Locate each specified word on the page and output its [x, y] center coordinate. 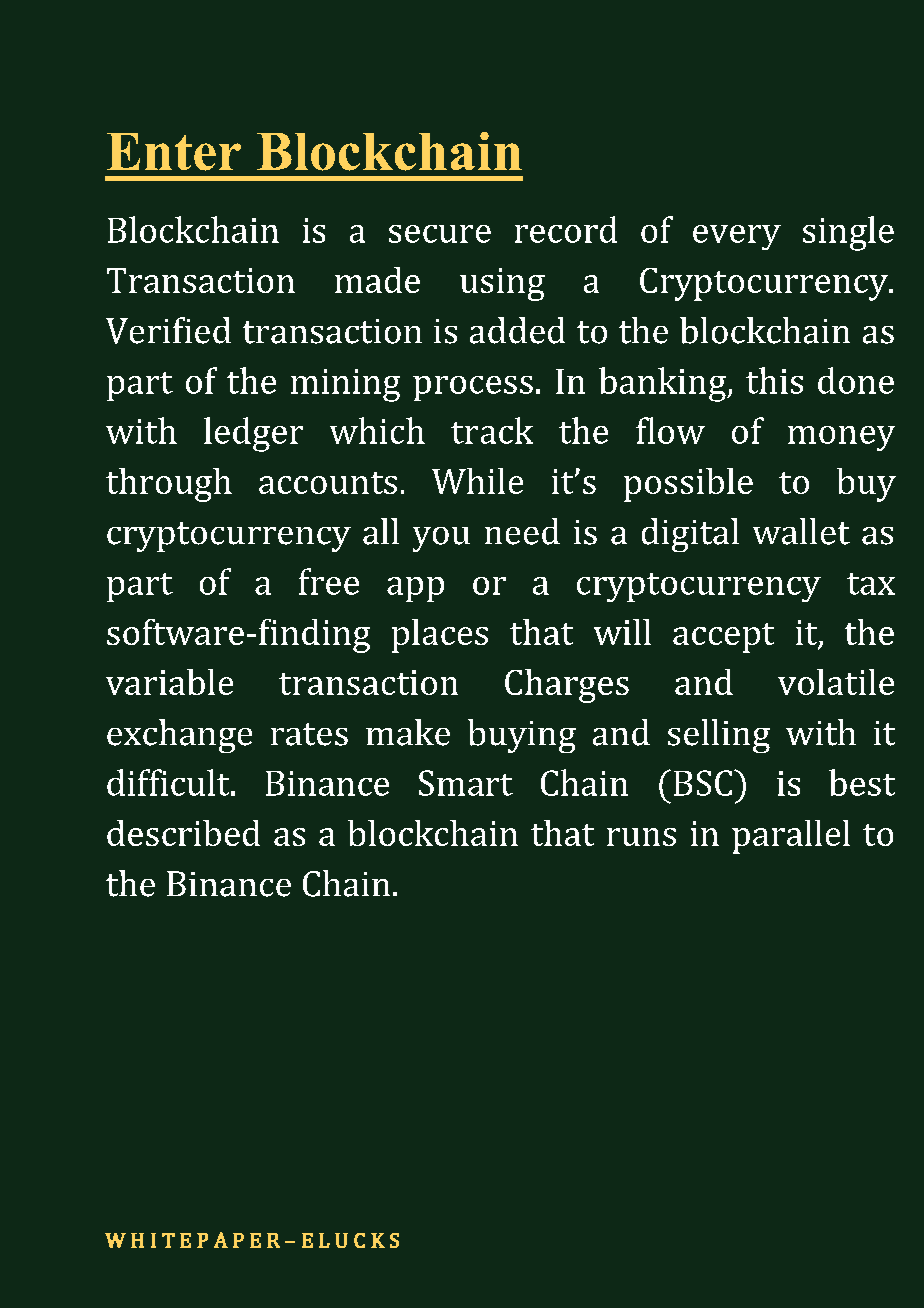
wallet [801, 531]
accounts [328, 483]
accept [723, 638]
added [517, 330]
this [774, 380]
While [477, 481]
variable [169, 682]
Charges [567, 686]
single [848, 233]
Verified [168, 330]
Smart [466, 783]
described [183, 833]
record [566, 229]
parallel [791, 837]
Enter [174, 152]
